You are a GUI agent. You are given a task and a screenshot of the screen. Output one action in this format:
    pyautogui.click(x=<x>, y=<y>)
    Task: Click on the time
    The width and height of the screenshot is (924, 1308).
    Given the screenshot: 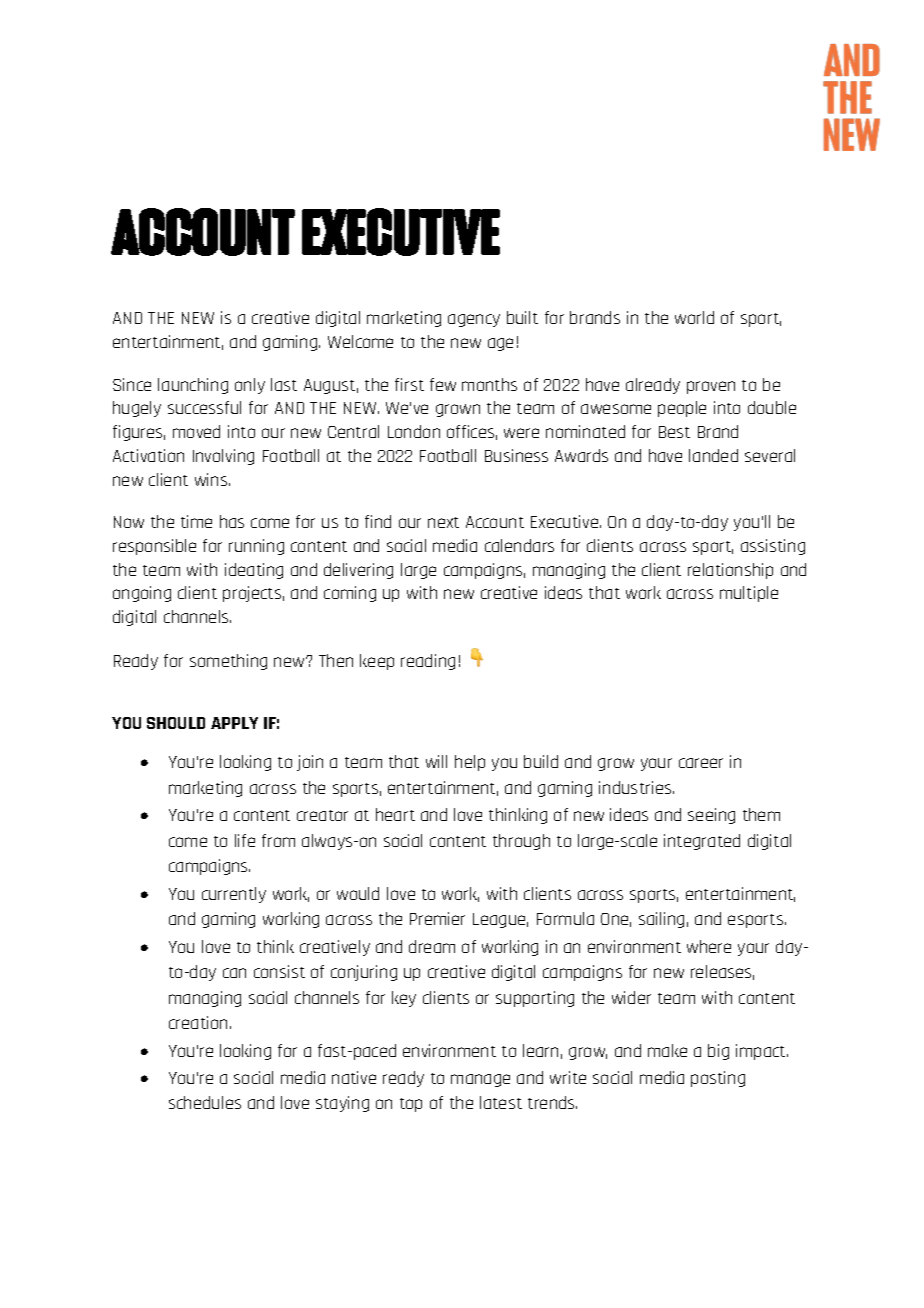 What is the action you would take?
    pyautogui.click(x=196, y=521)
